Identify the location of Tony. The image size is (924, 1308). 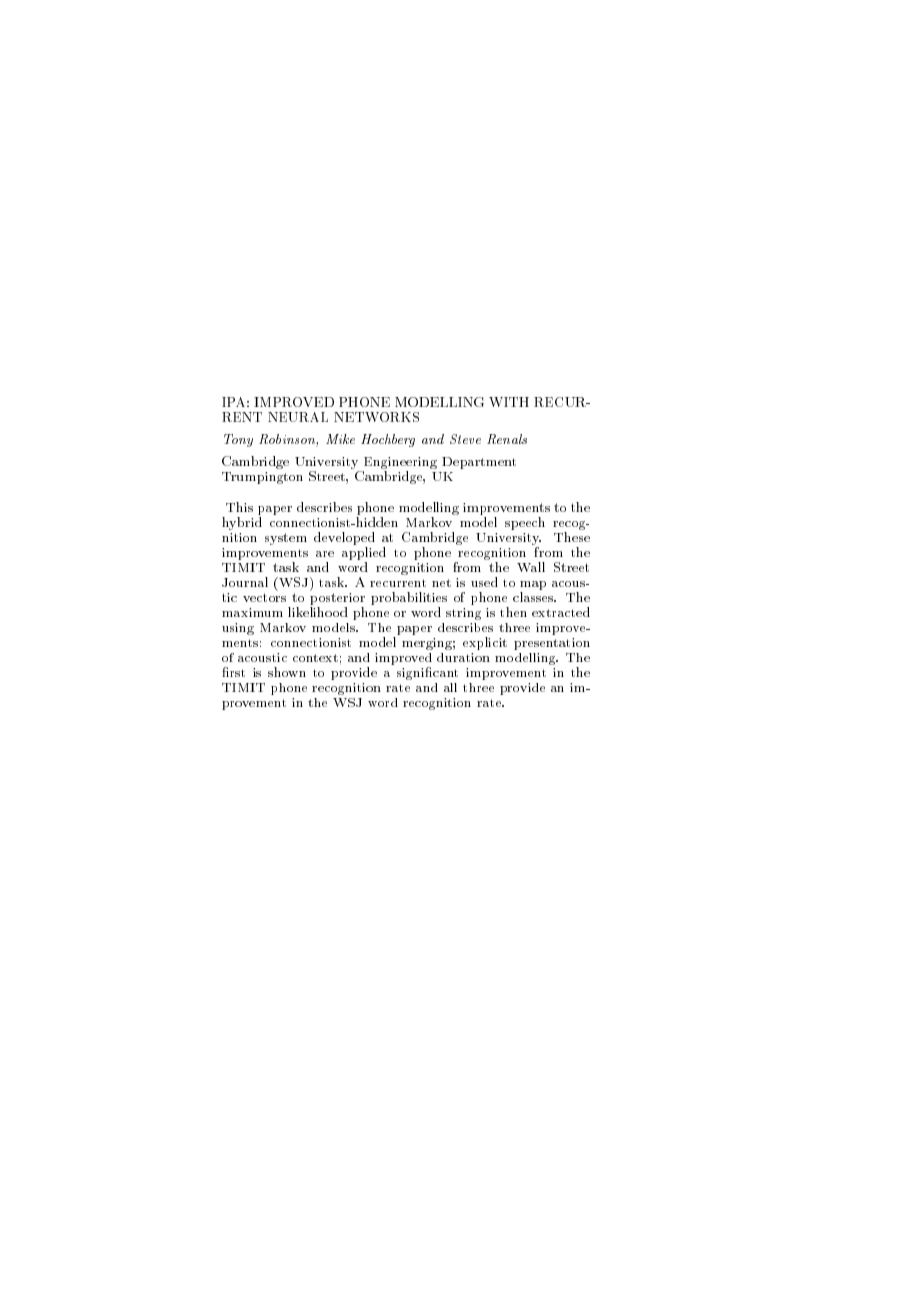
(238, 440).
